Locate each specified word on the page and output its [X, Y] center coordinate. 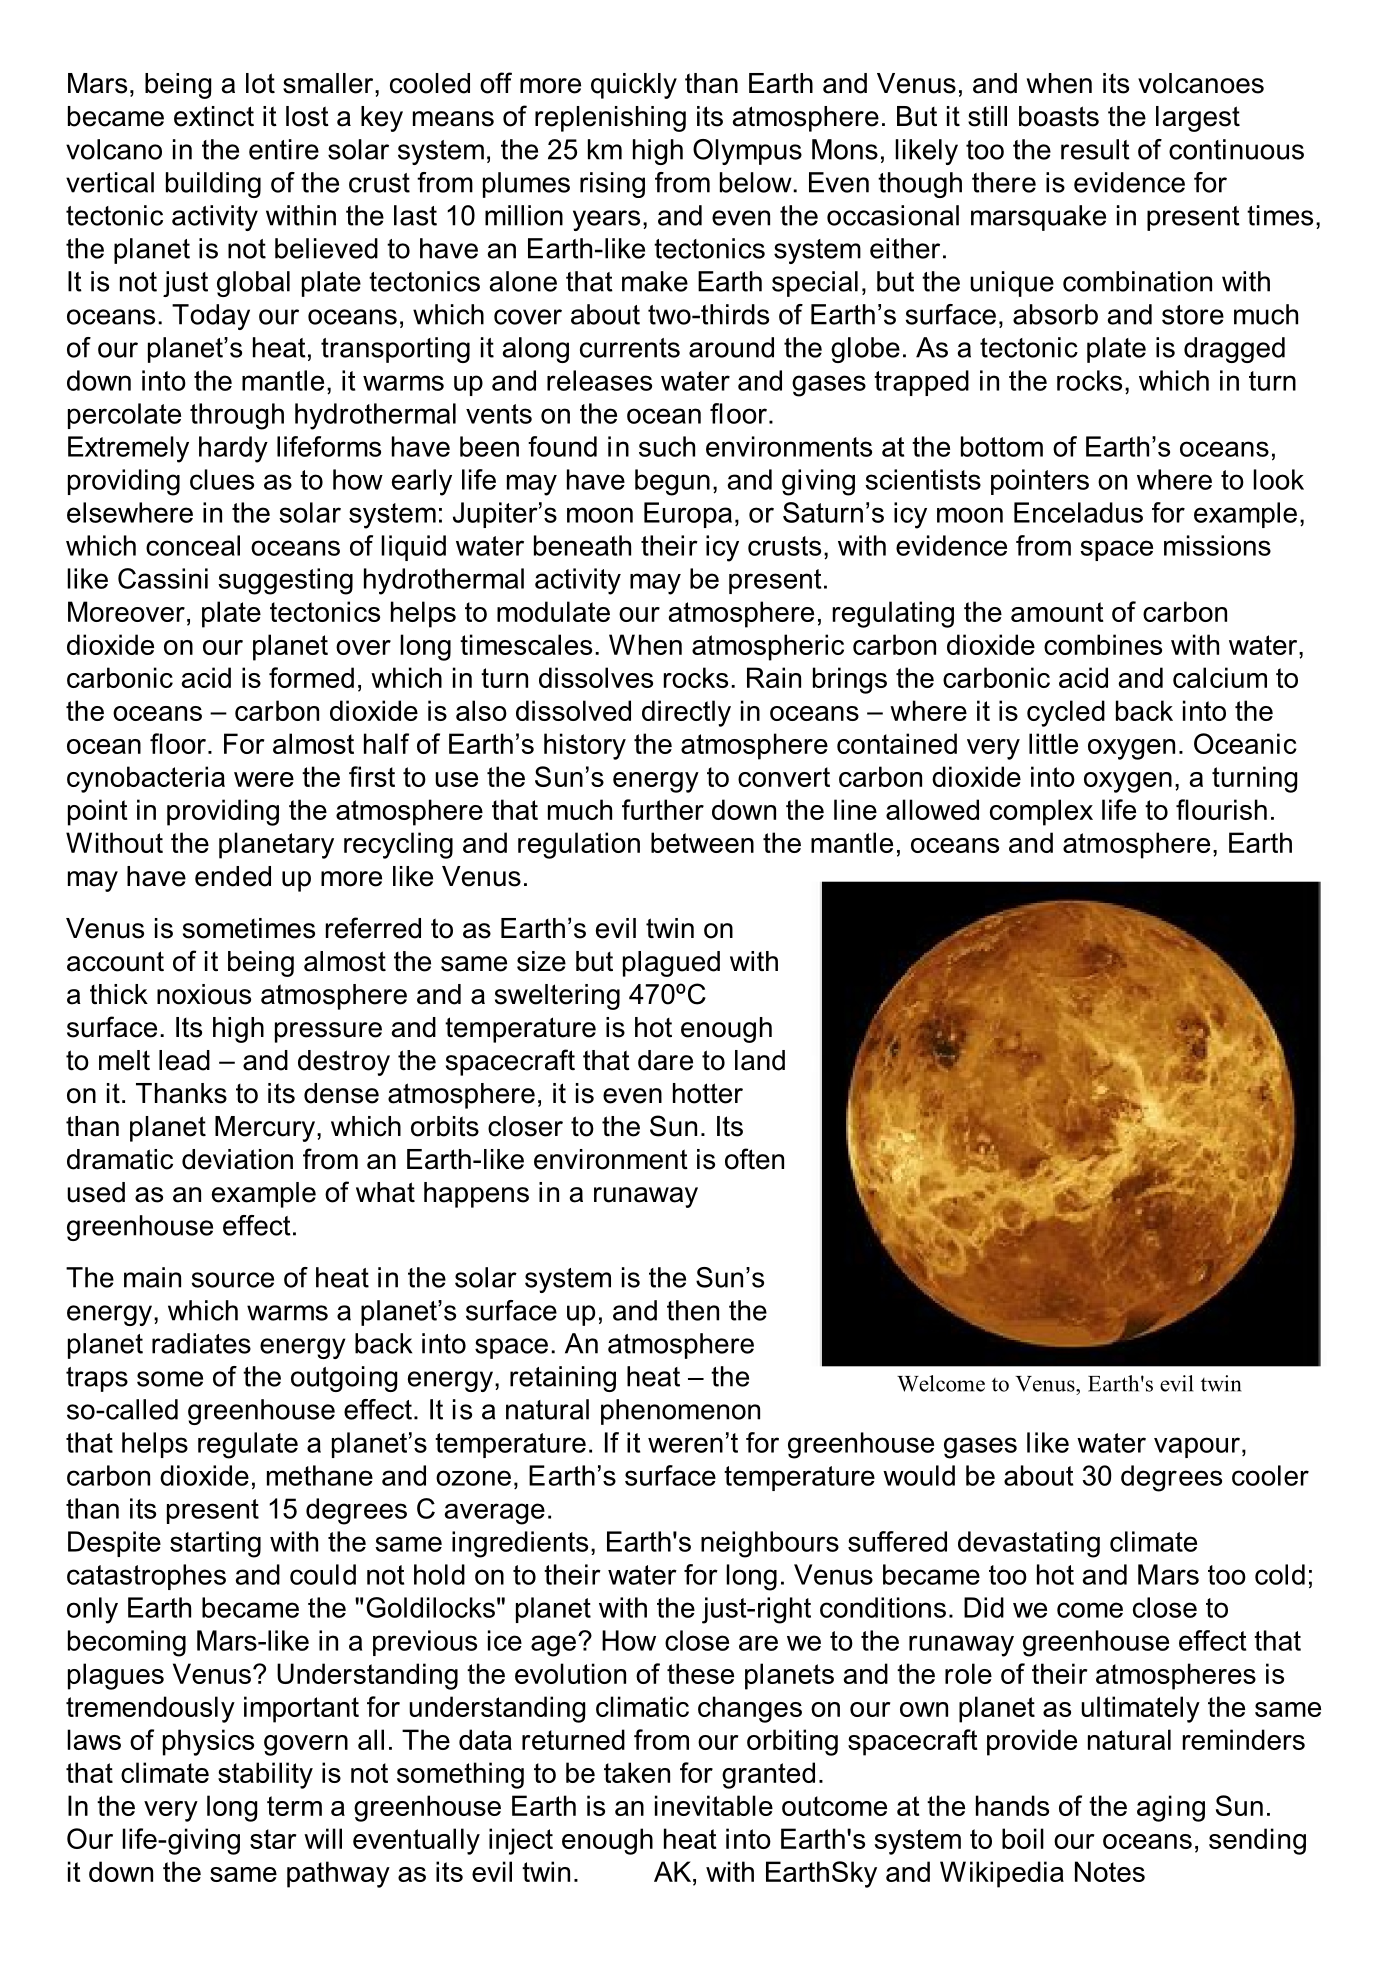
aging [1171, 1808]
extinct [214, 116]
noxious [204, 994]
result [1095, 149]
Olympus [747, 152]
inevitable [714, 1805]
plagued [671, 964]
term [294, 1806]
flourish [1221, 809]
